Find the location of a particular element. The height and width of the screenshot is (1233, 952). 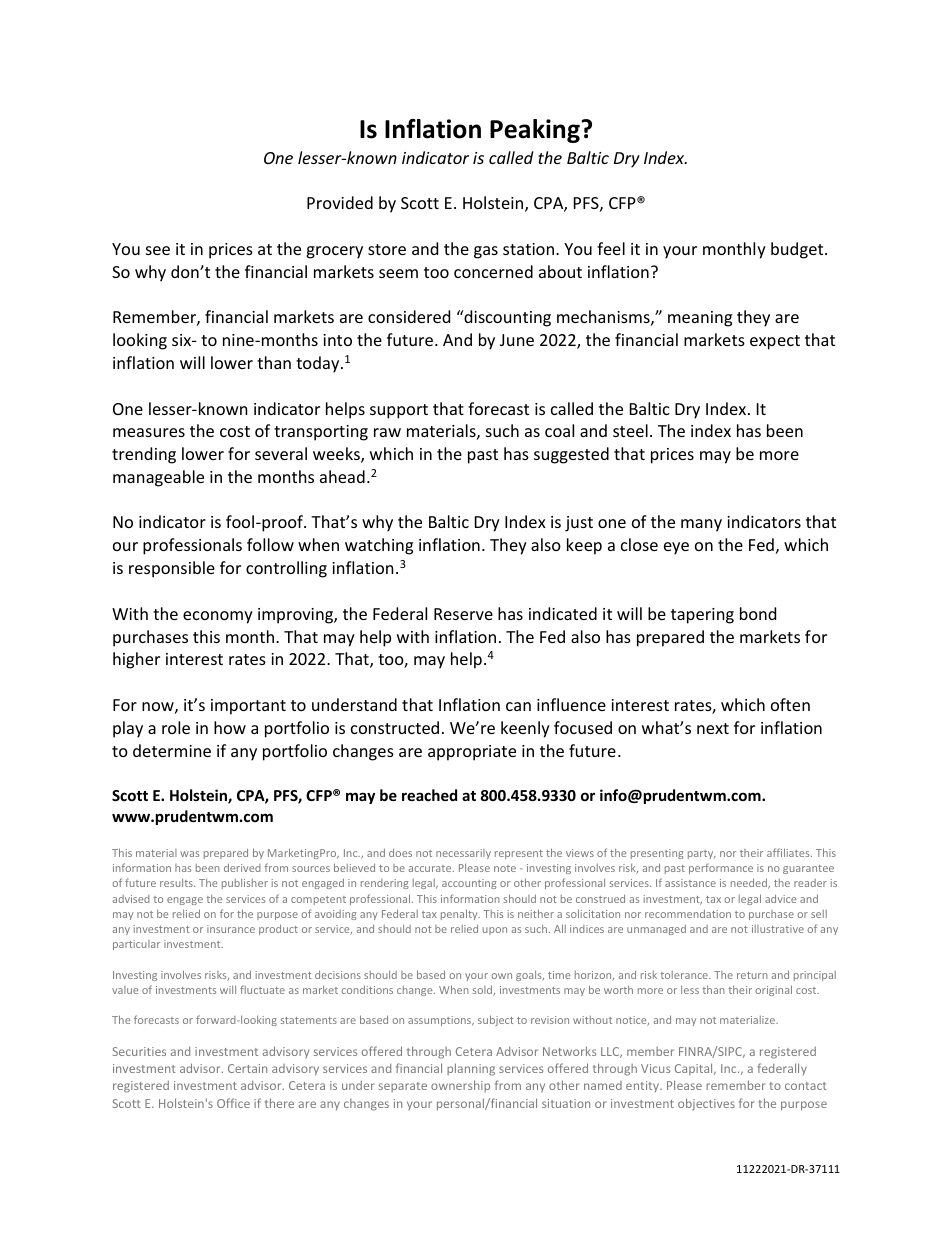

Reserve is located at coordinates (463, 614).
